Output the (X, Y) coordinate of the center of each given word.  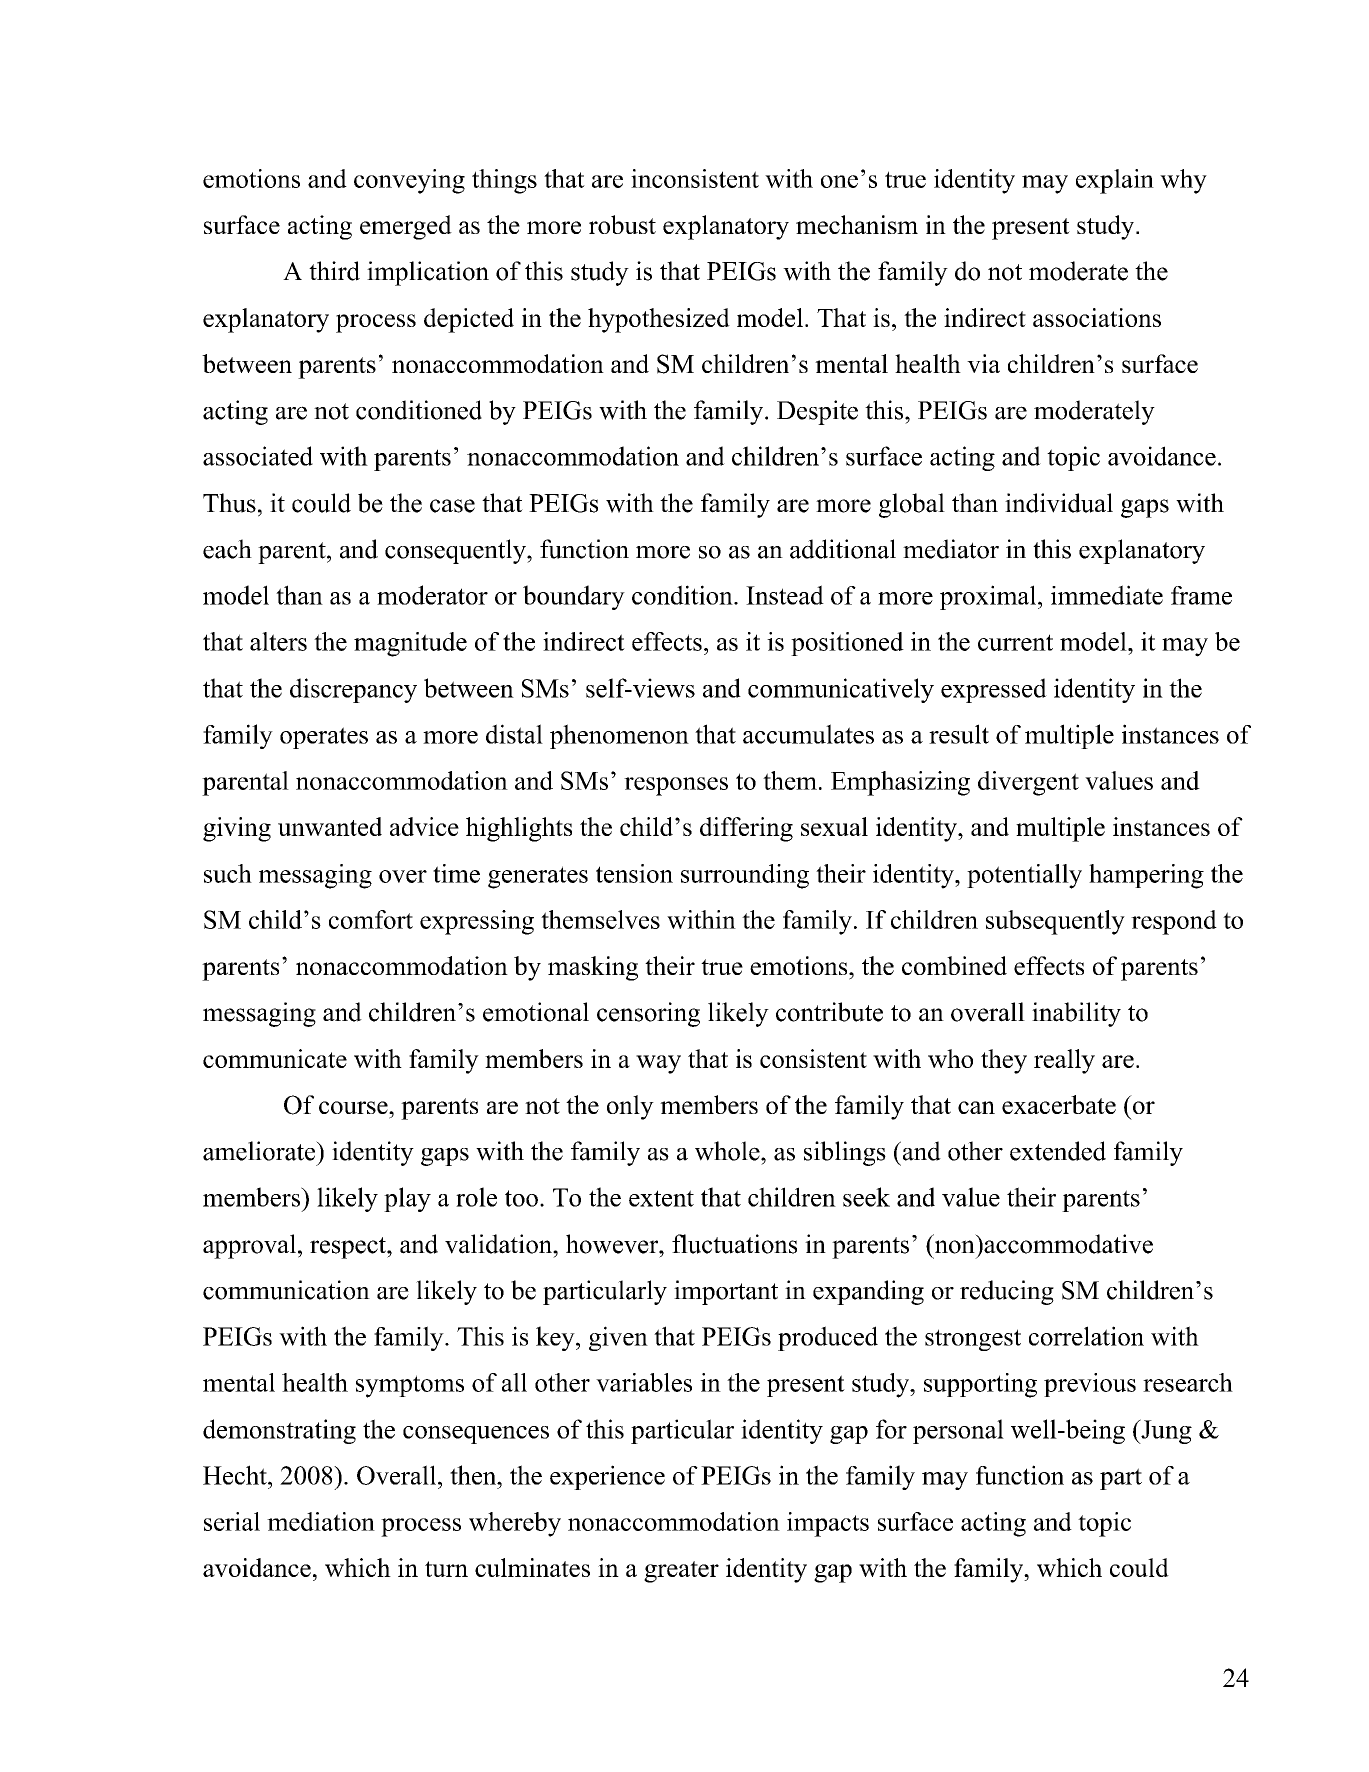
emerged (406, 227)
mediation (321, 1521)
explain (1115, 181)
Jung (1165, 1431)
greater (681, 1572)
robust (622, 224)
